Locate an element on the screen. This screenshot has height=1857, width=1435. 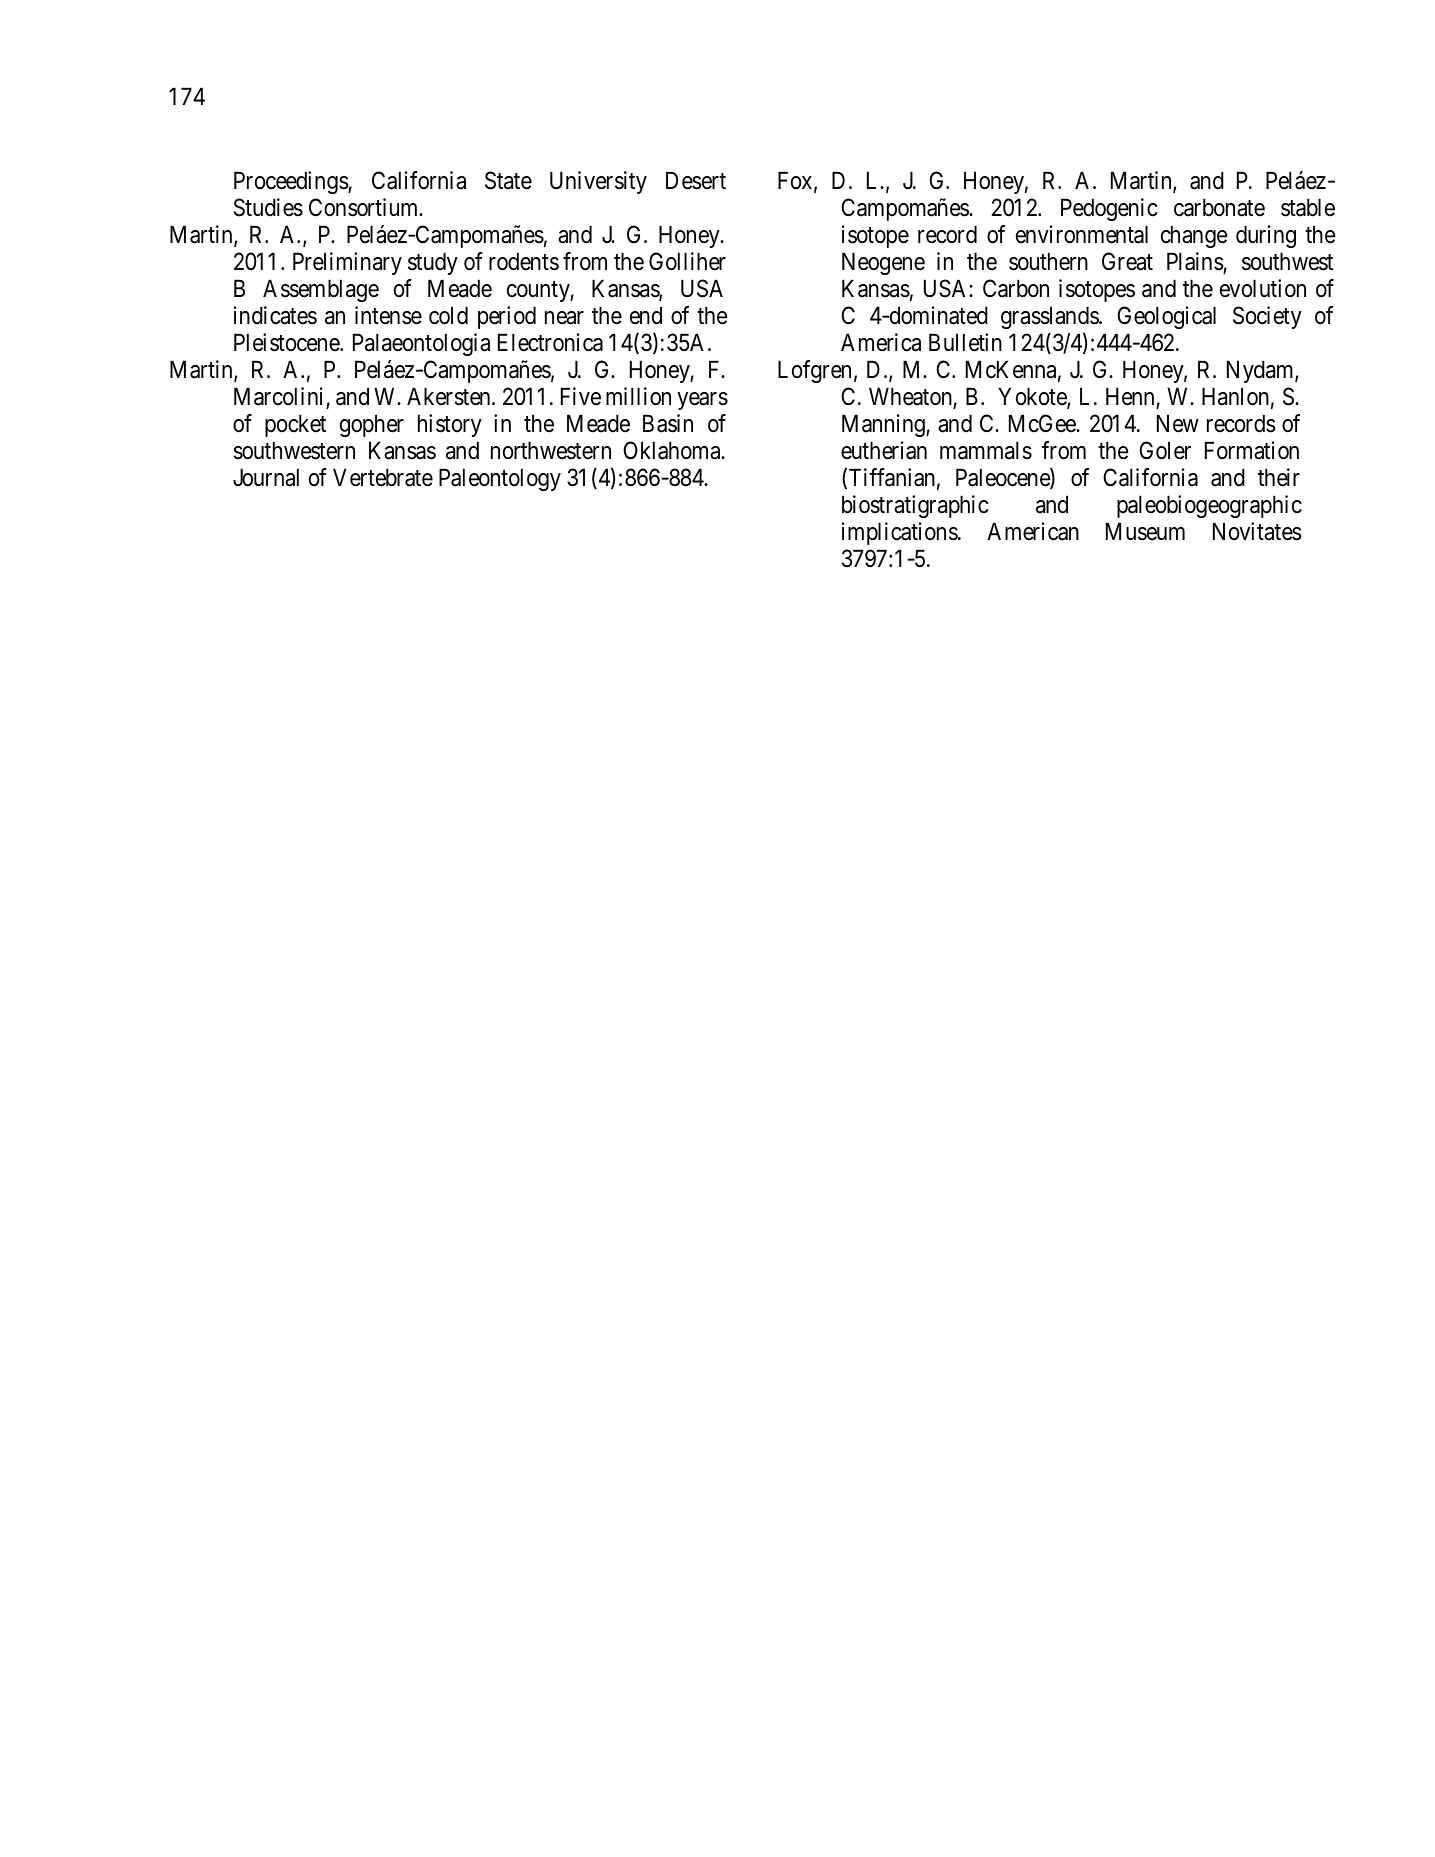
Formation is located at coordinates (1252, 450).
